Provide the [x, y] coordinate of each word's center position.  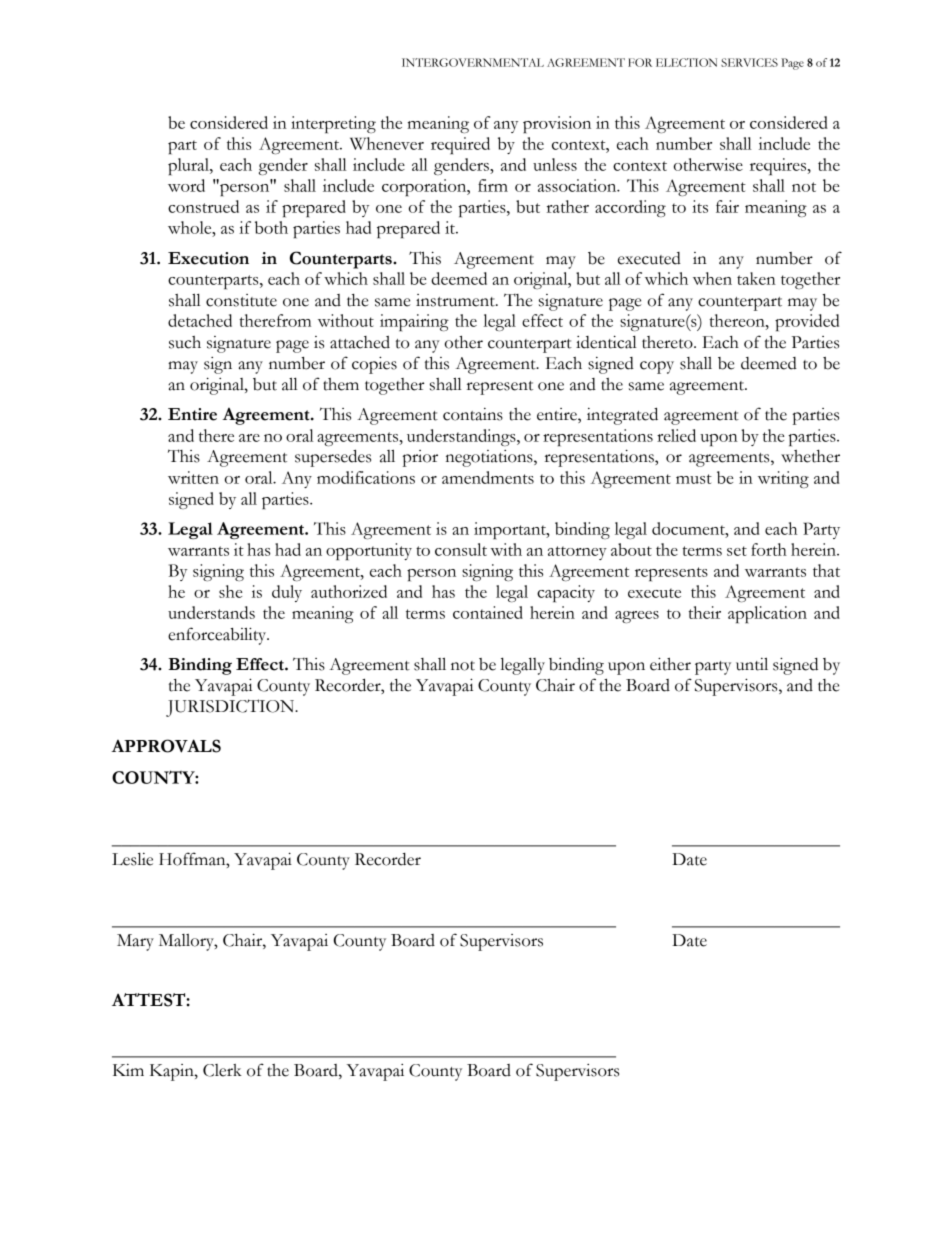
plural [189, 166]
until [752, 664]
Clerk [222, 1070]
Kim [128, 1070]
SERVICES [749, 62]
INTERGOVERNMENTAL [473, 62]
